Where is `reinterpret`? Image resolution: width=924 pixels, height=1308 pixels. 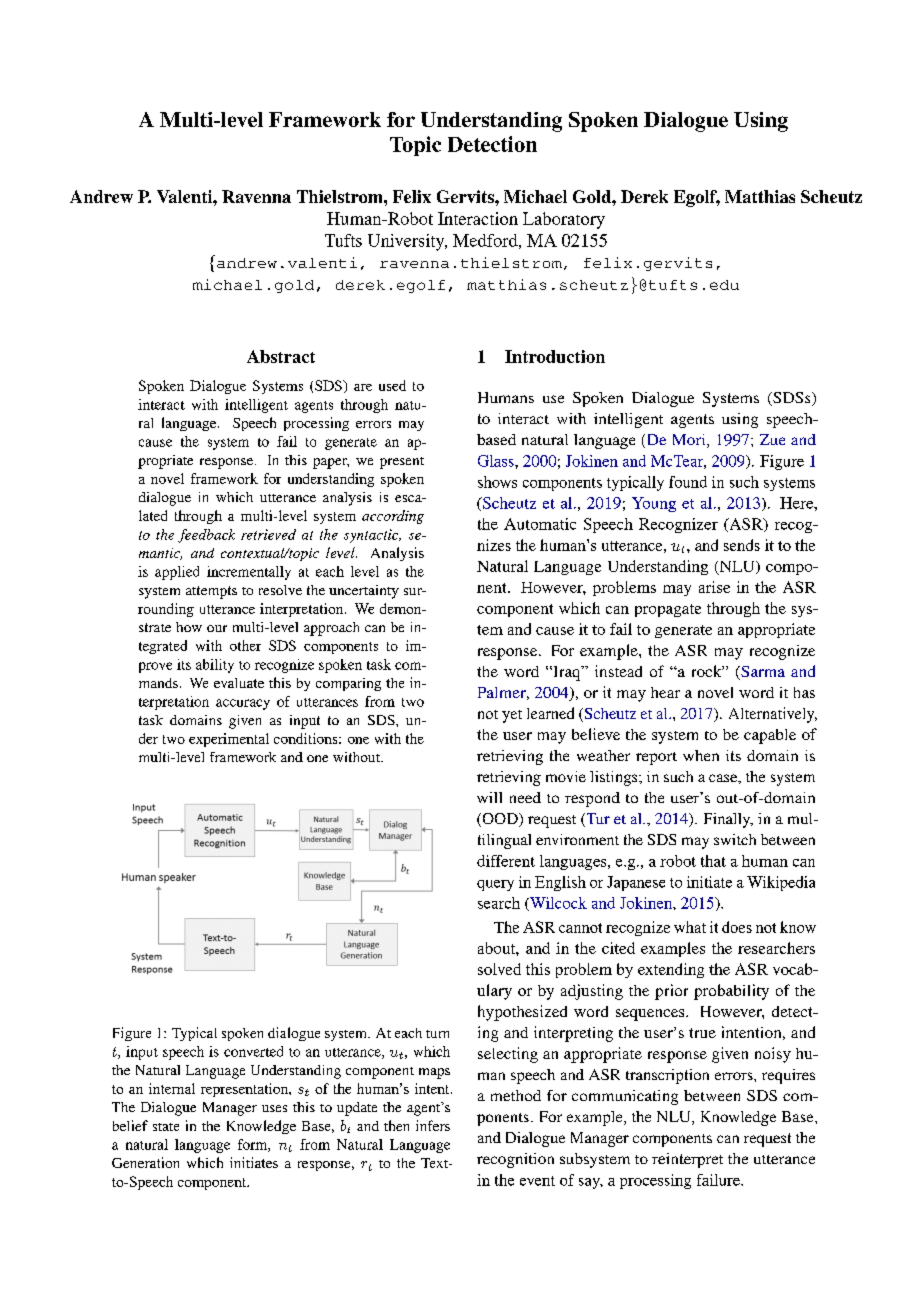 reinterpret is located at coordinates (687, 1160).
